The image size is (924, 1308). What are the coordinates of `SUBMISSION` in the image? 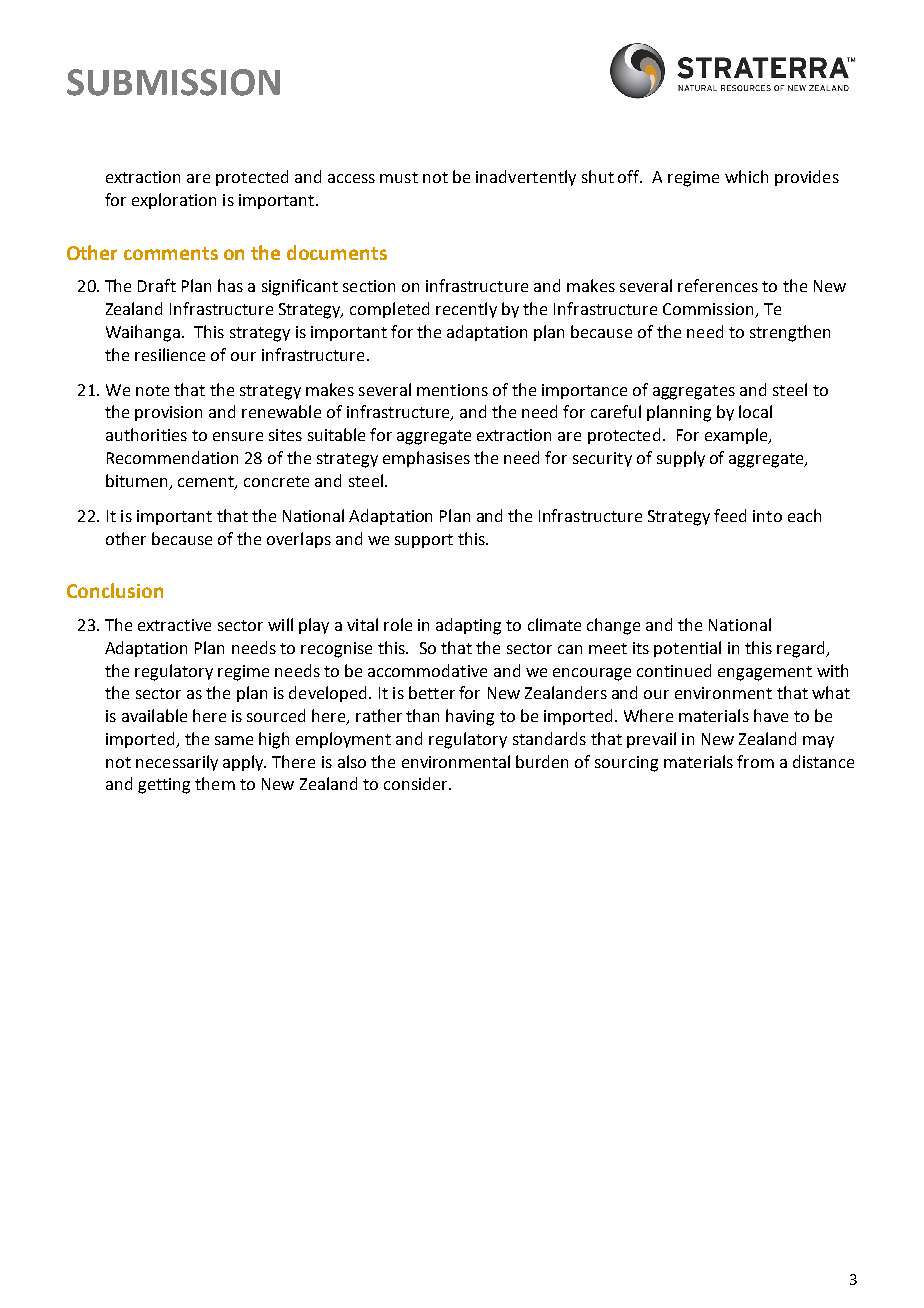 It's located at (173, 82).
